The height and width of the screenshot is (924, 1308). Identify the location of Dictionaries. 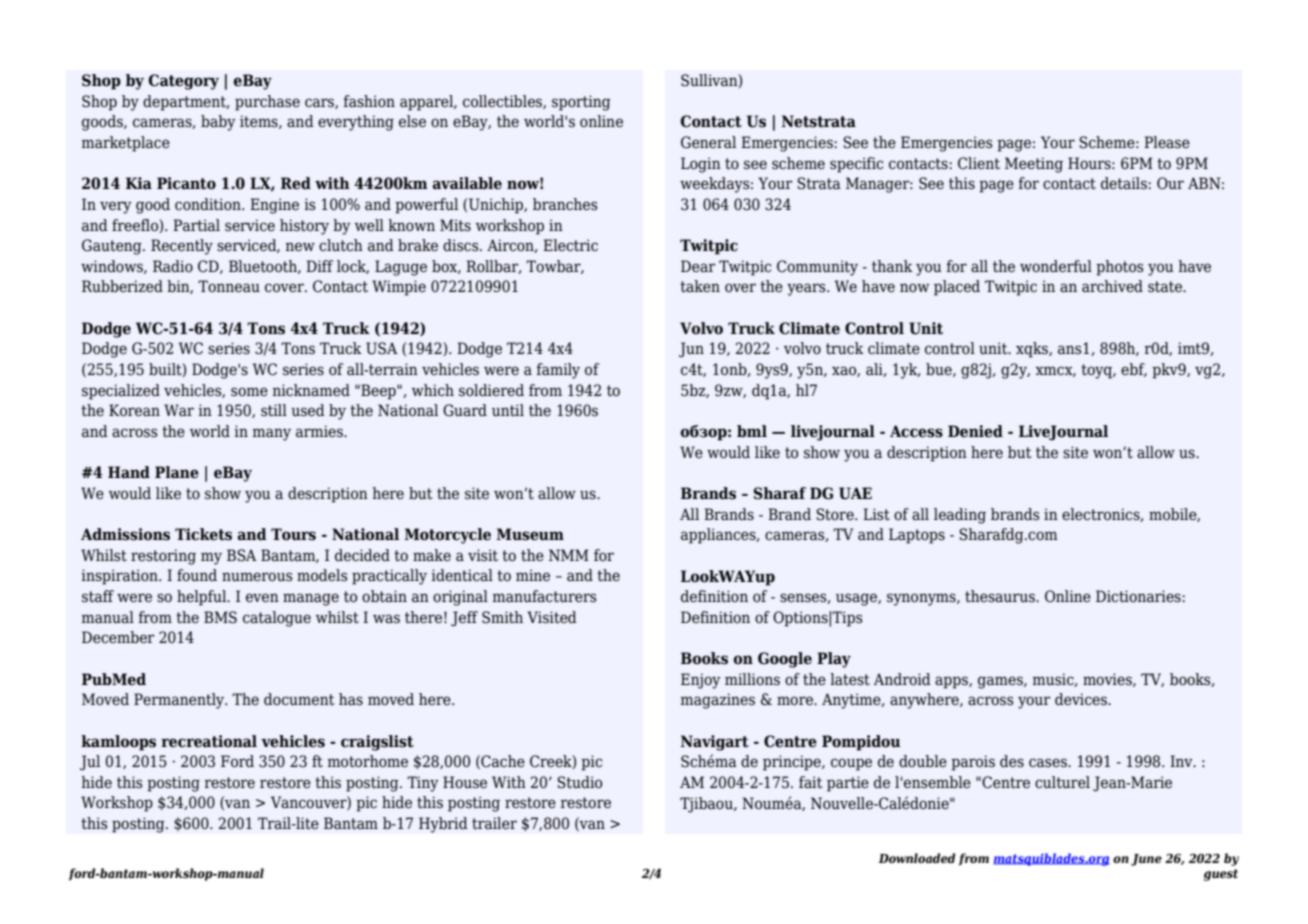
(1139, 596).
